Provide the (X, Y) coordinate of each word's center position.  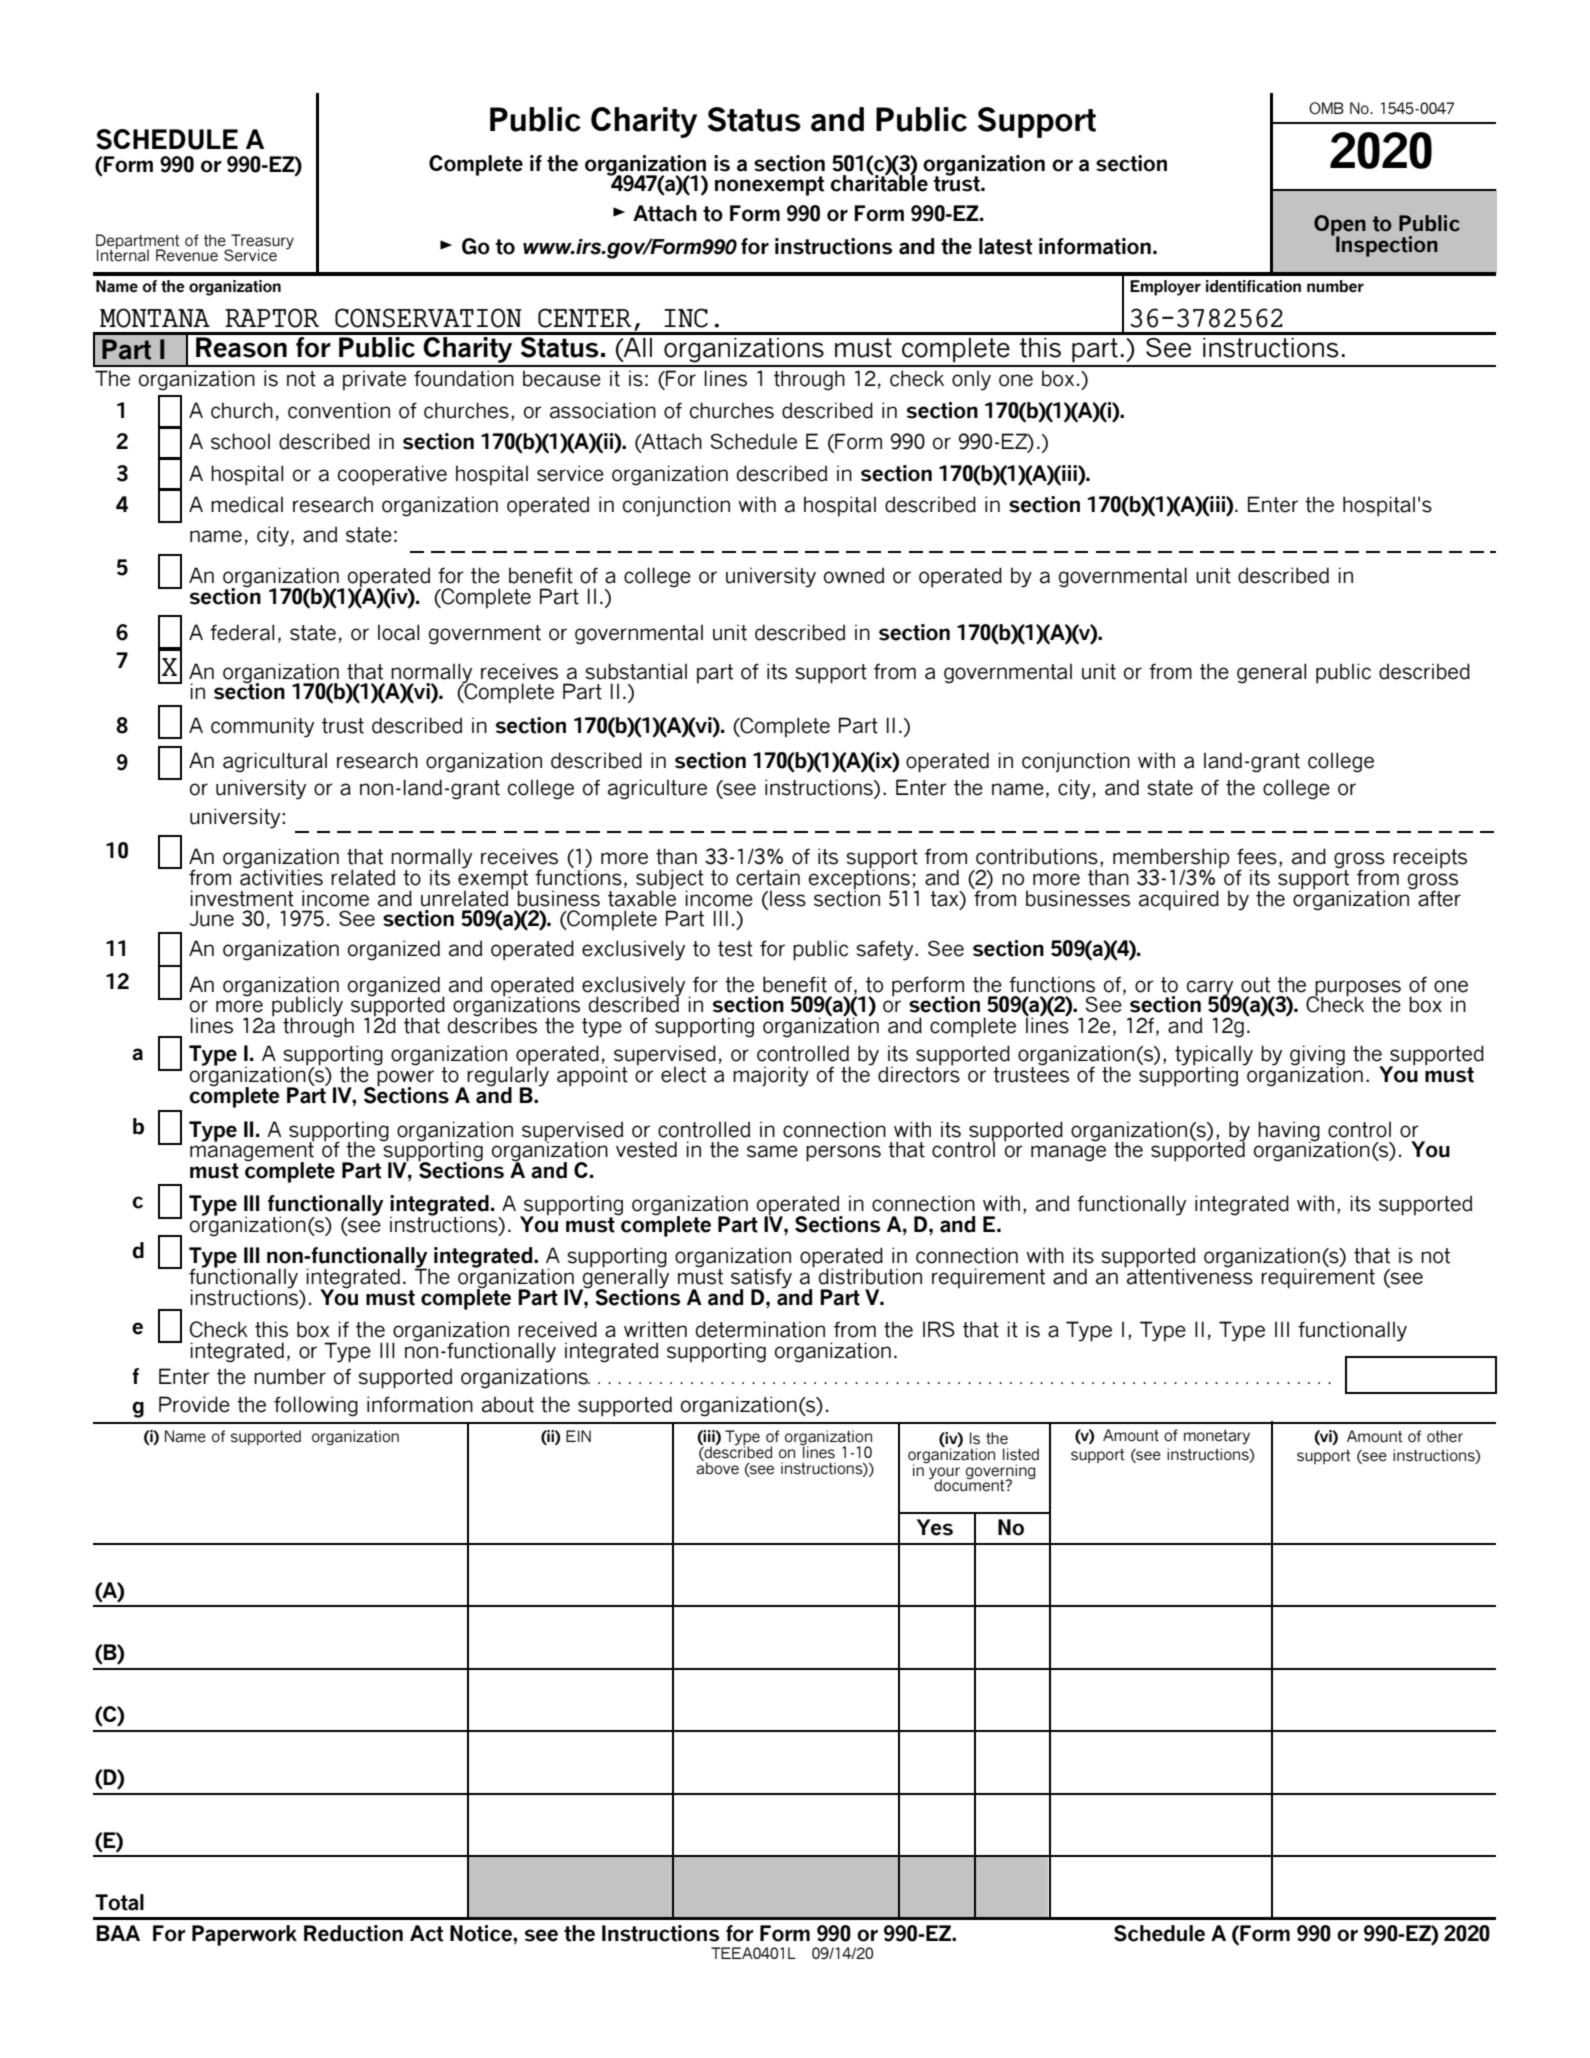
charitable (879, 182)
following (316, 1406)
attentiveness (1189, 1276)
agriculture (657, 789)
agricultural (275, 762)
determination (760, 1329)
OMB (1326, 108)
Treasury (261, 242)
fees (1257, 856)
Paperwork (244, 1935)
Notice (482, 1933)
